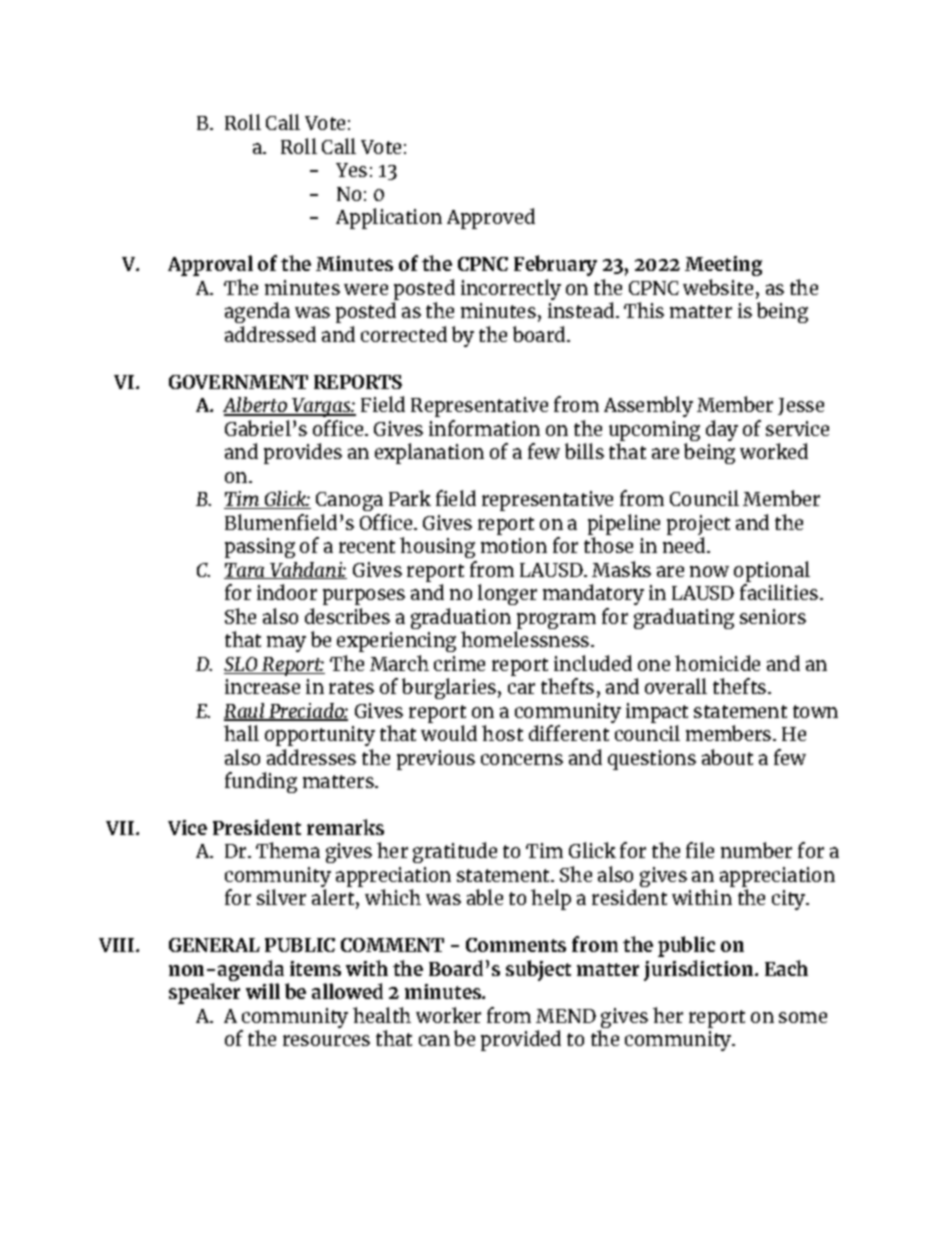  I want to click on Approval, so click(210, 265).
